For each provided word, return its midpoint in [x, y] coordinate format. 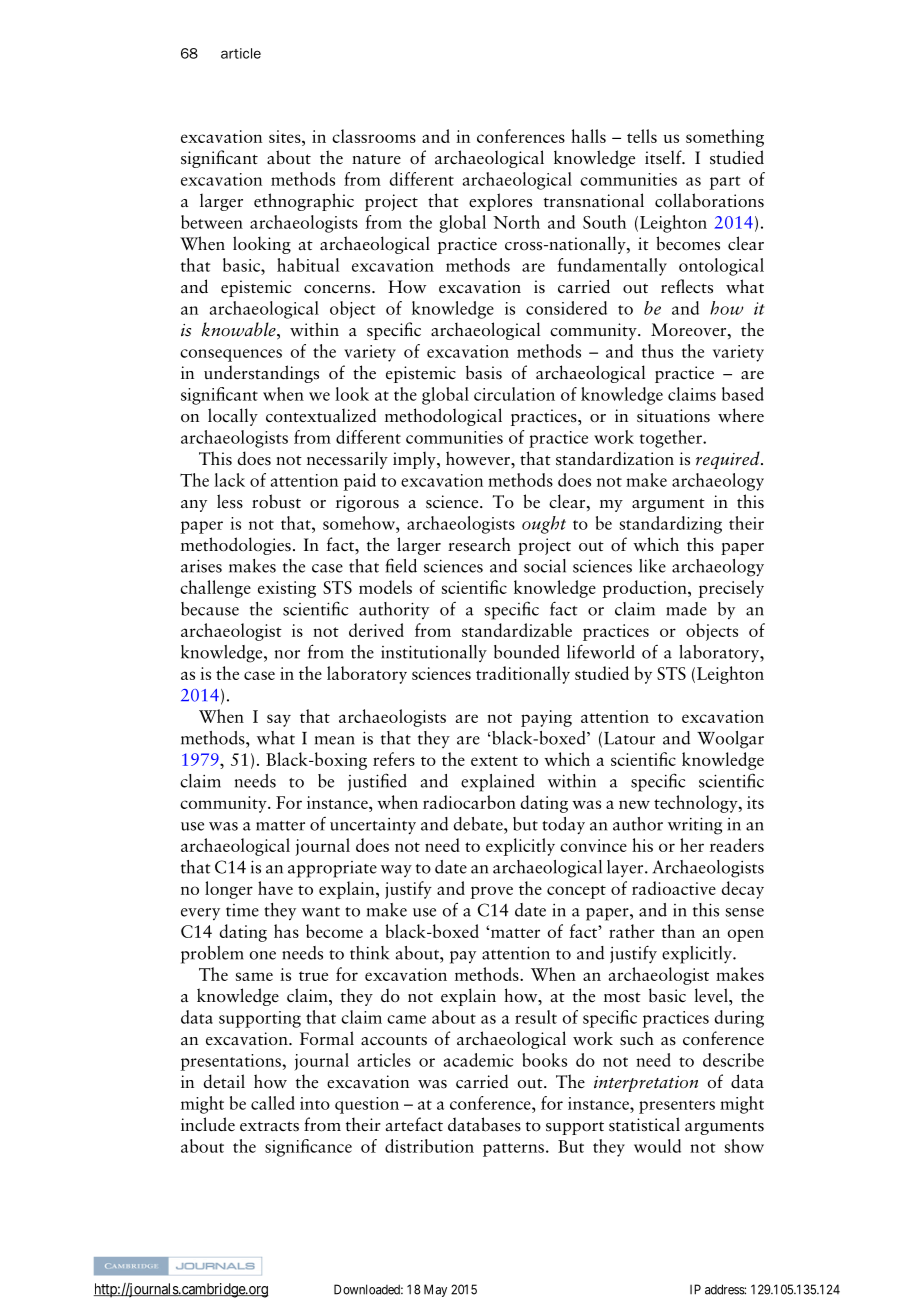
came [406, 1019]
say [279, 720]
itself [664, 157]
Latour [629, 738]
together [672, 439]
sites [286, 136]
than [678, 931]
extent [494, 761]
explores [500, 202]
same [254, 976]
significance [308, 1148]
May [435, 1290]
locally [233, 417]
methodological [443, 417]
